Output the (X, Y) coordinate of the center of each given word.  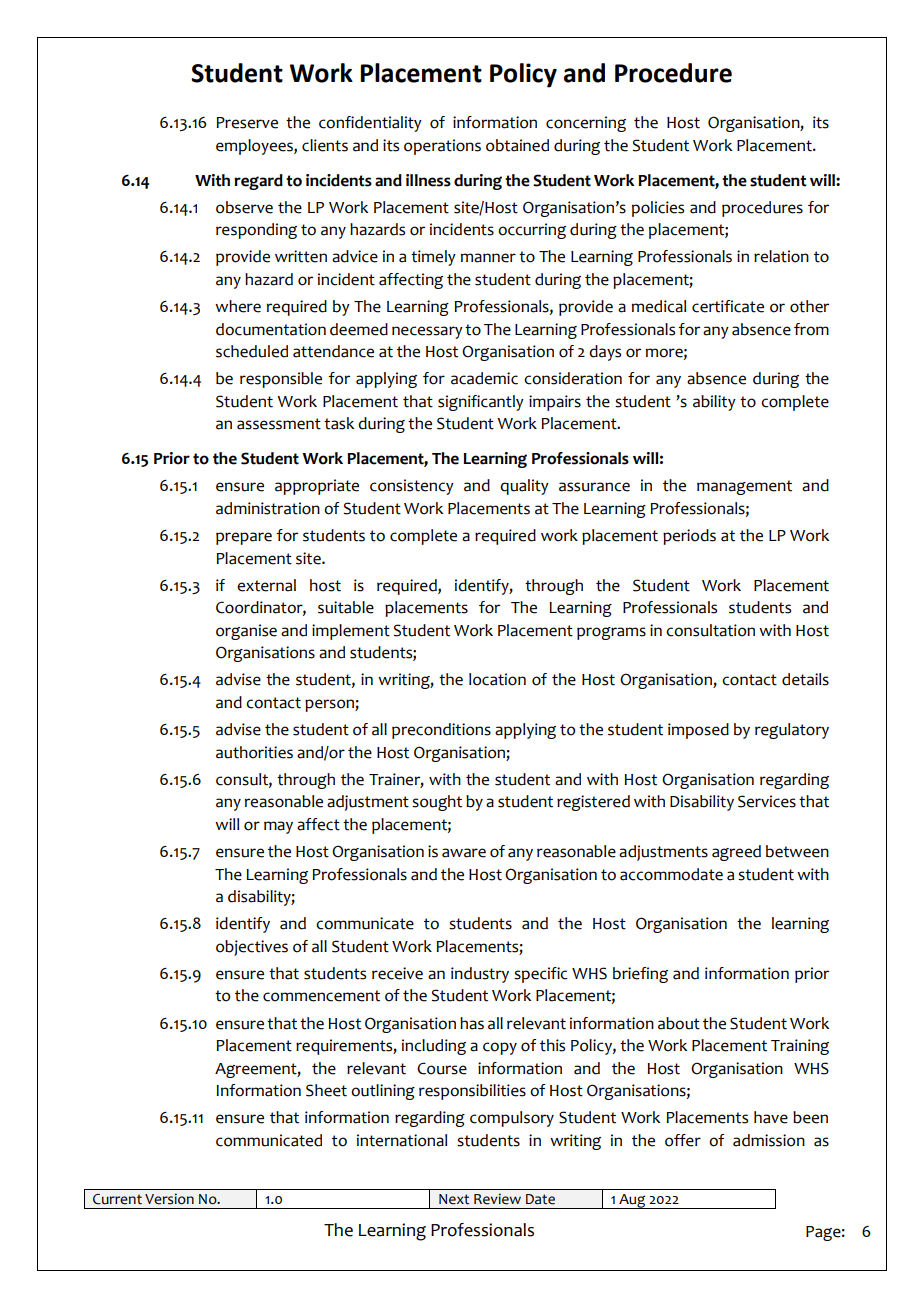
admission (769, 1140)
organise (246, 632)
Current (117, 1199)
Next (454, 1199)
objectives (252, 948)
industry (480, 975)
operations (442, 147)
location (497, 679)
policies (658, 209)
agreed (736, 853)
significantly (481, 403)
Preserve (247, 123)
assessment (279, 424)
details (805, 679)
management (744, 487)
